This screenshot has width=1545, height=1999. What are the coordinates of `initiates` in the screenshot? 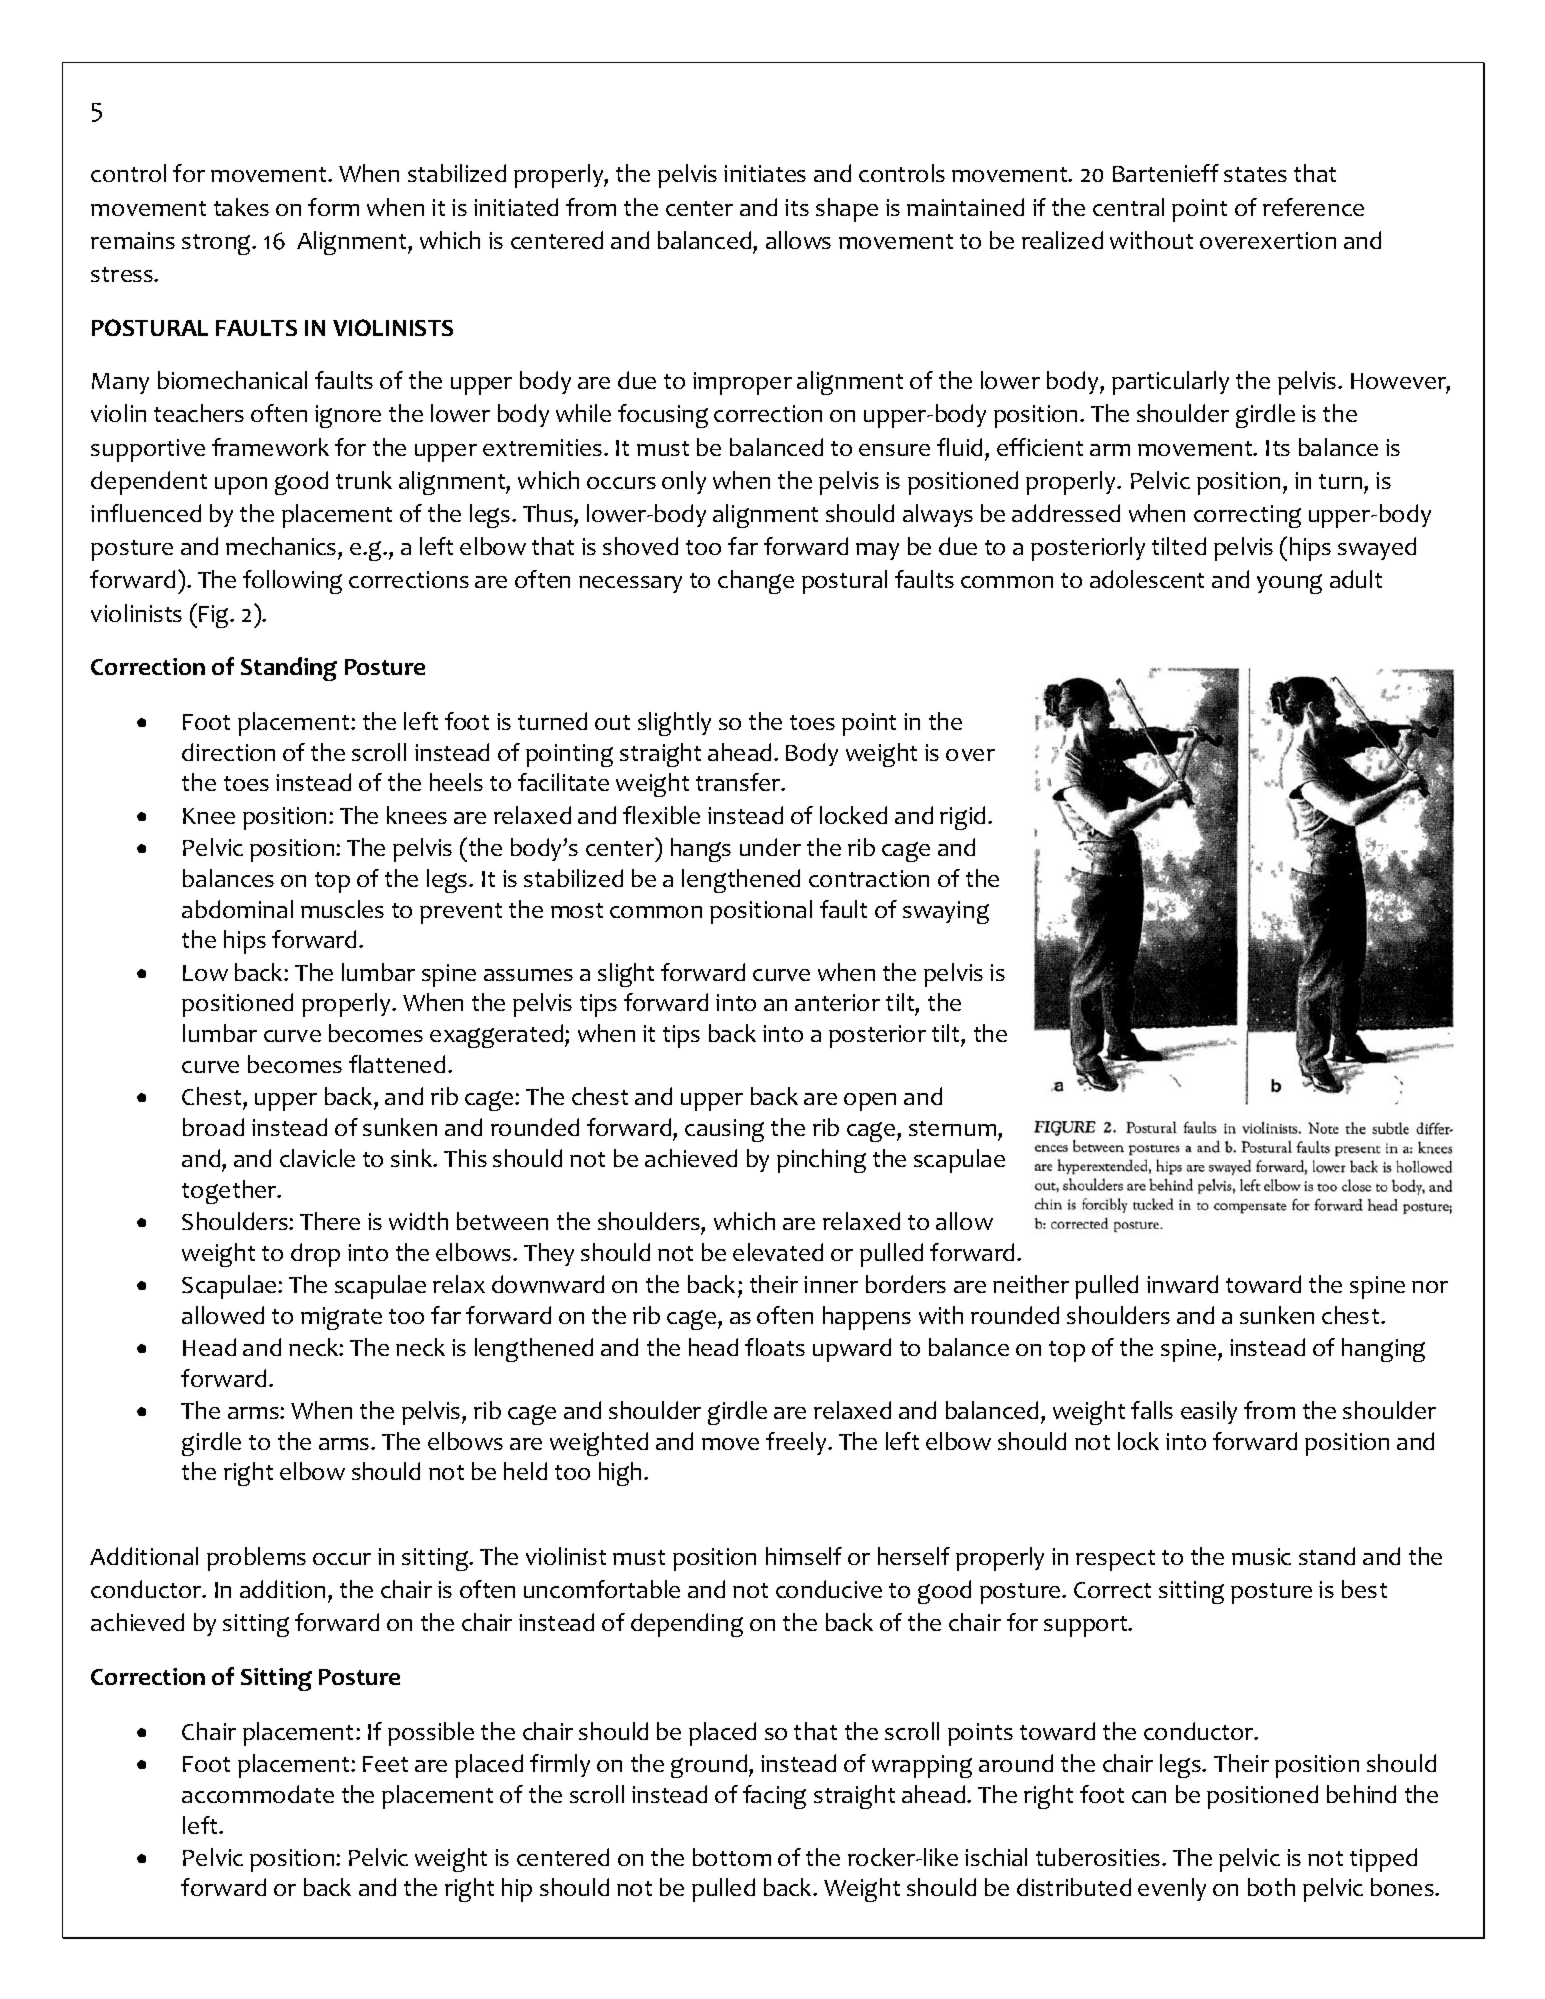 It's located at (765, 173).
